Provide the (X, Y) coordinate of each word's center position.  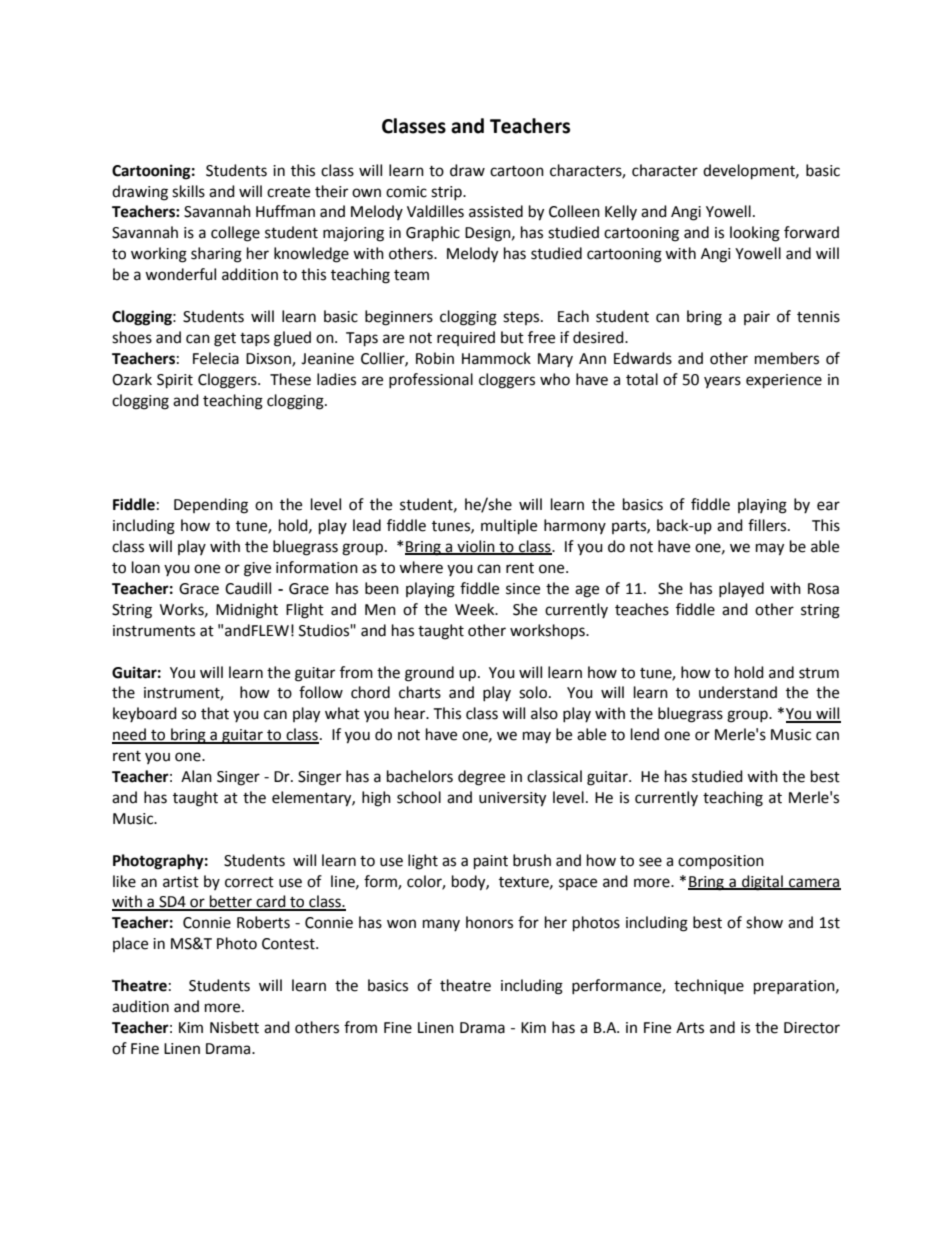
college (235, 234)
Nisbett (234, 1027)
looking (755, 234)
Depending (211, 506)
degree (481, 778)
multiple (509, 527)
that (215, 713)
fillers (768, 525)
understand (738, 692)
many (441, 925)
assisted (496, 211)
